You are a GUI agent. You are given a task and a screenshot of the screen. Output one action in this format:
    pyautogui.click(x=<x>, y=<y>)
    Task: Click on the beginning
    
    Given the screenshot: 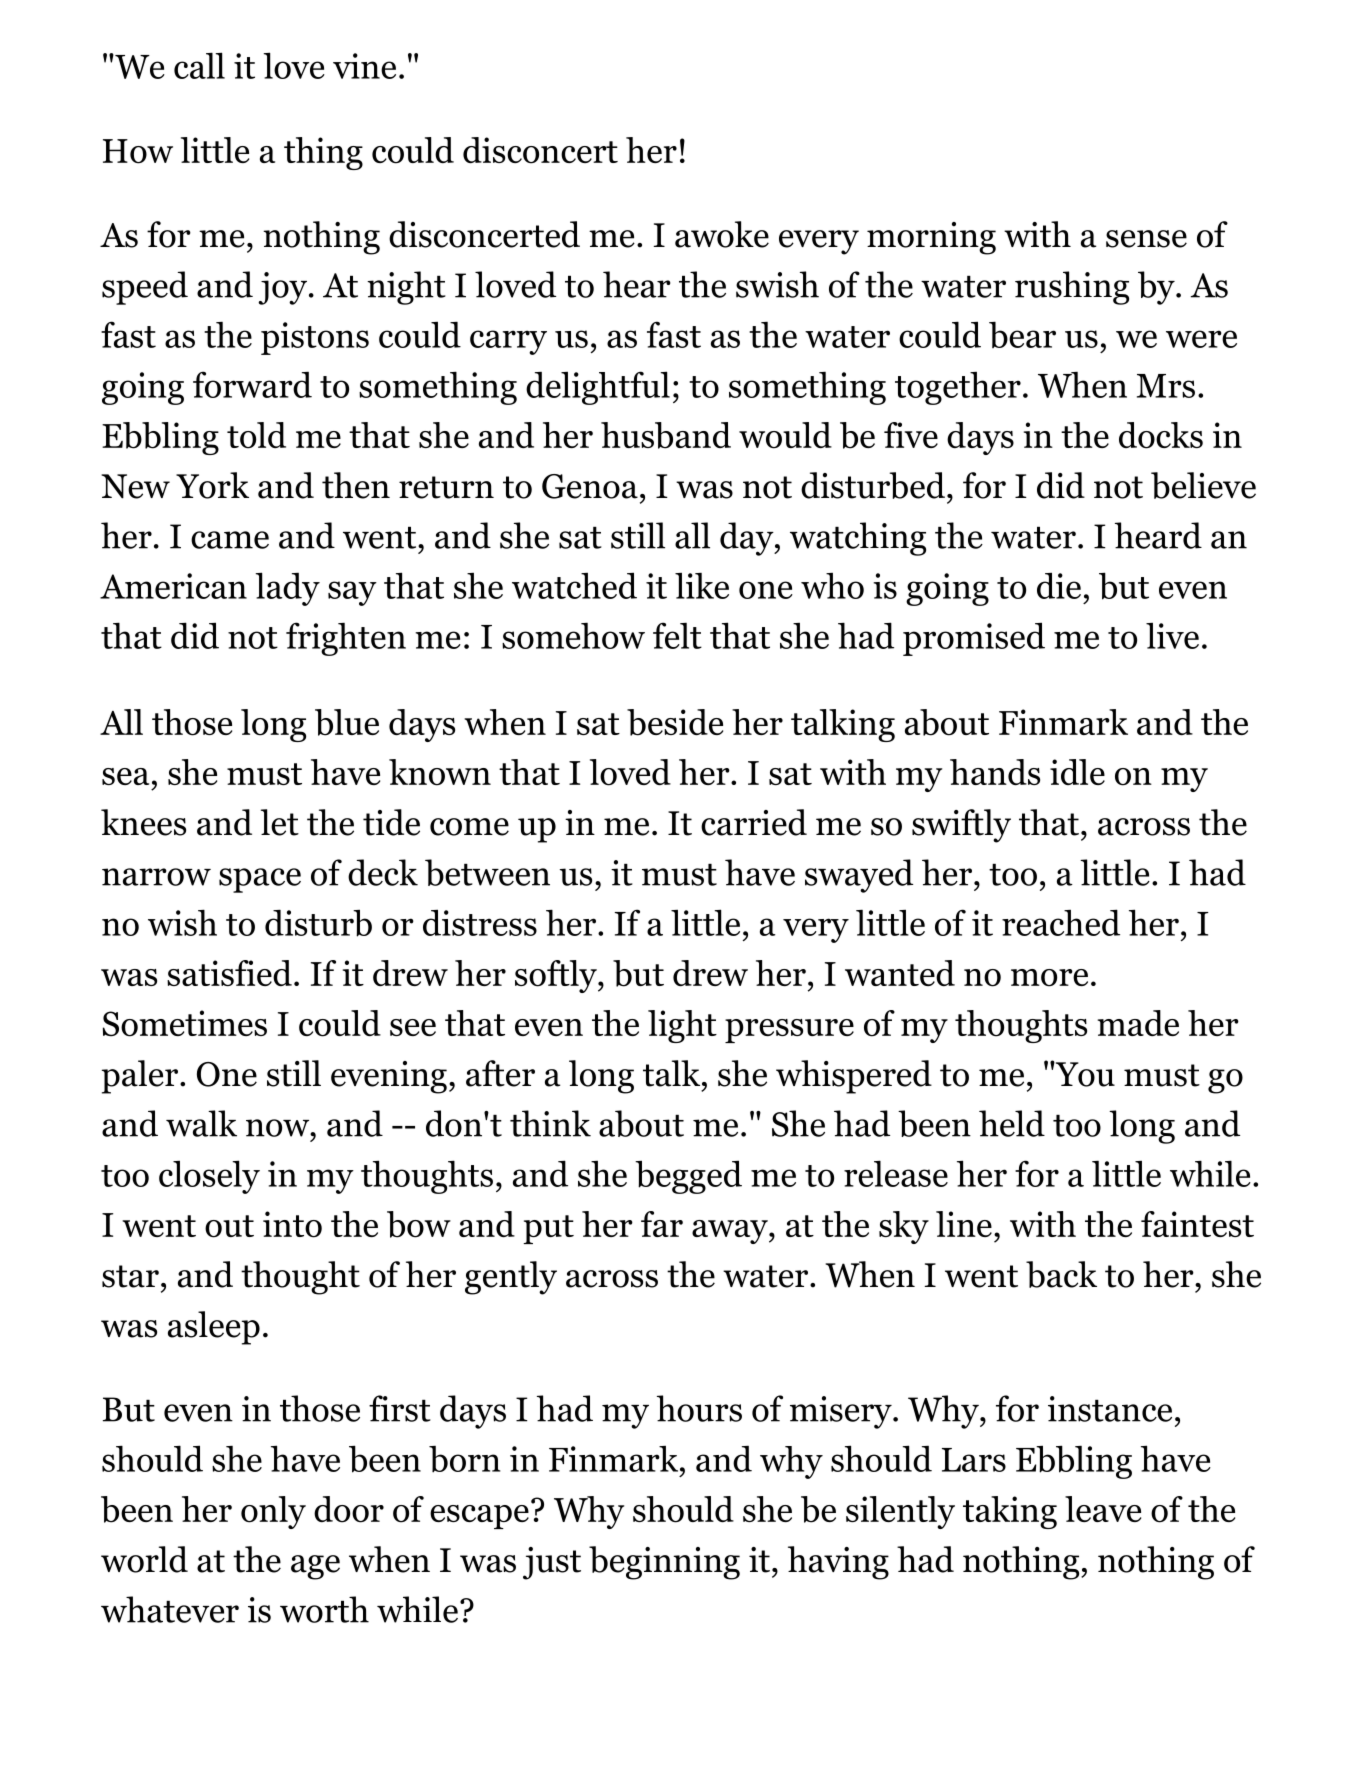 What is the action you would take?
    pyautogui.click(x=664, y=1563)
